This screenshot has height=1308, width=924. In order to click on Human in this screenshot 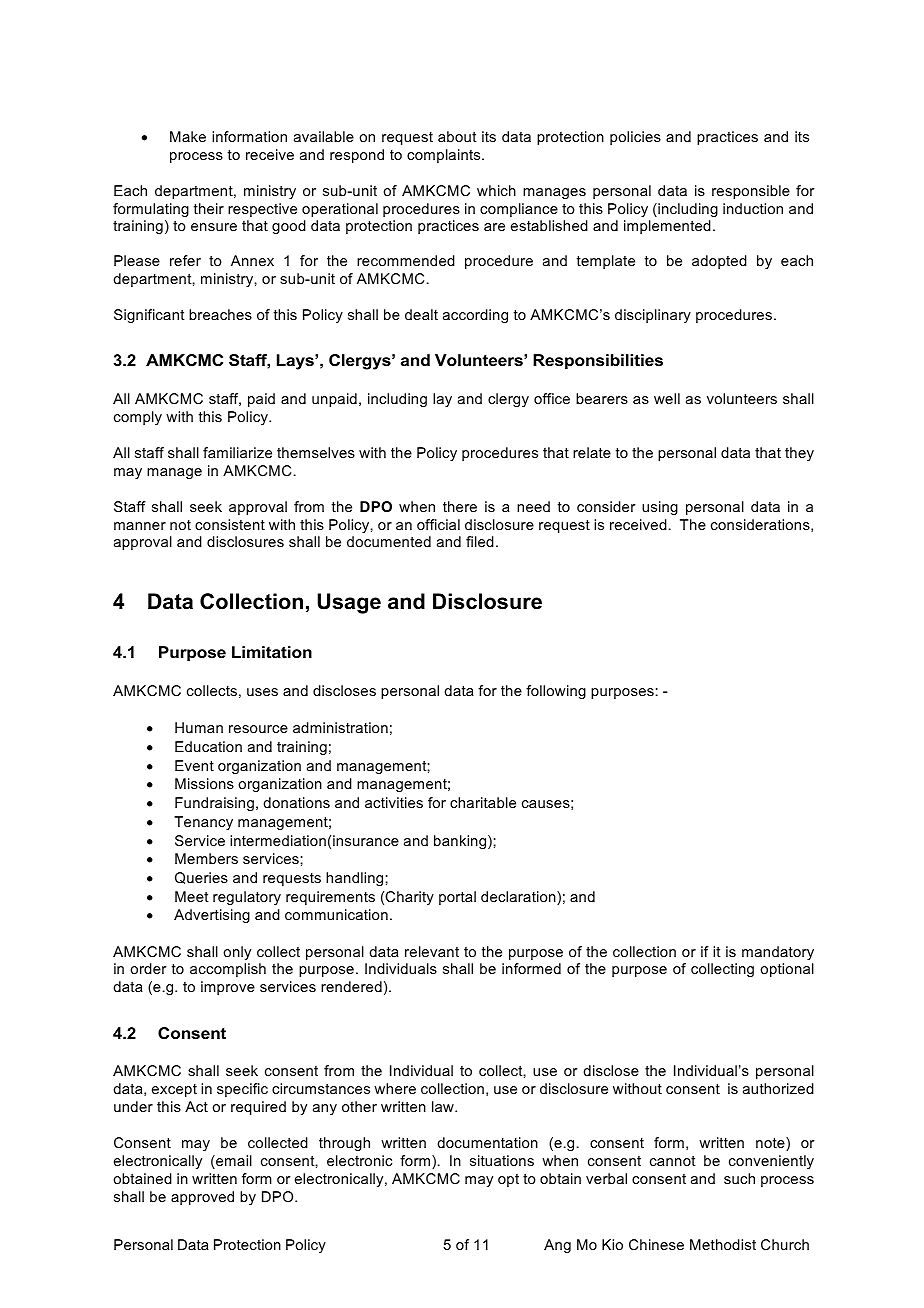, I will do `click(199, 727)`.
